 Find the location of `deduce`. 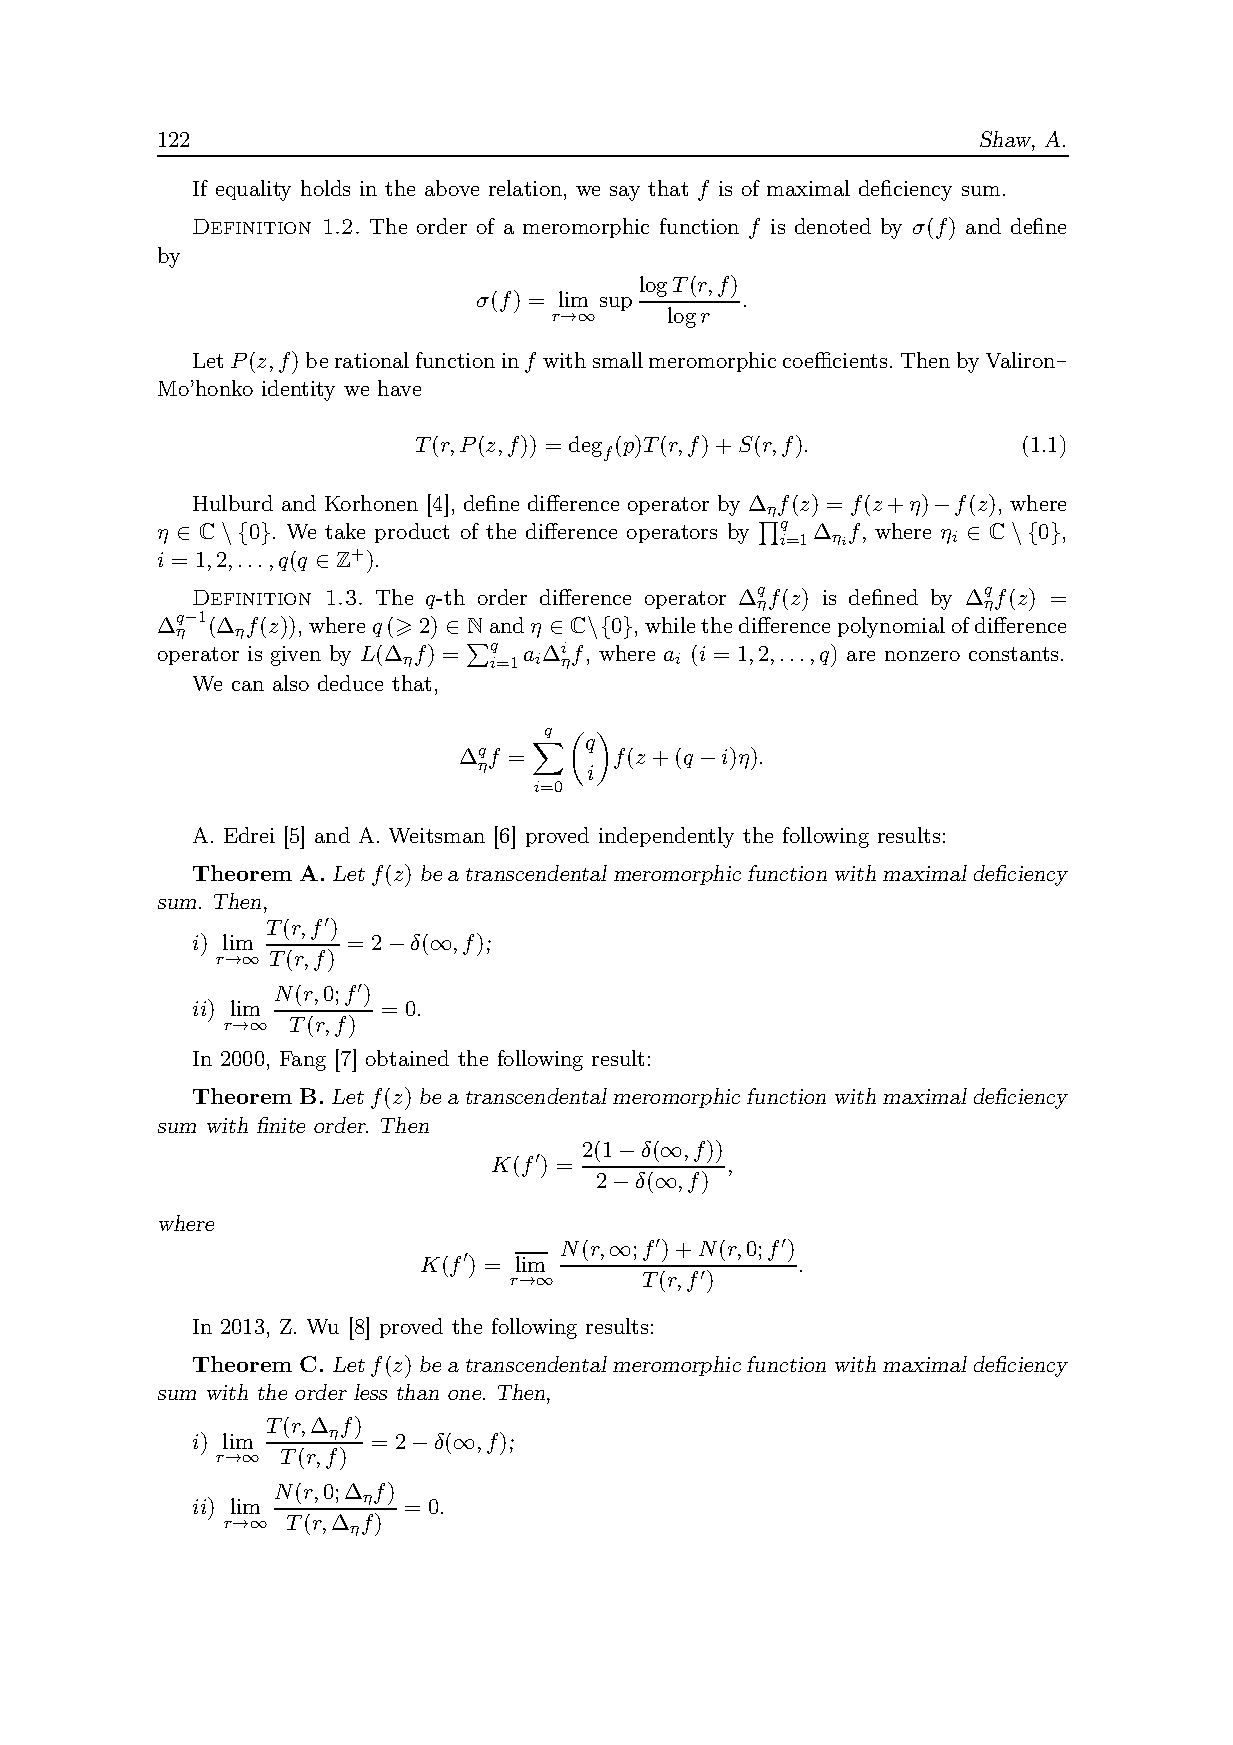

deduce is located at coordinates (350, 683).
